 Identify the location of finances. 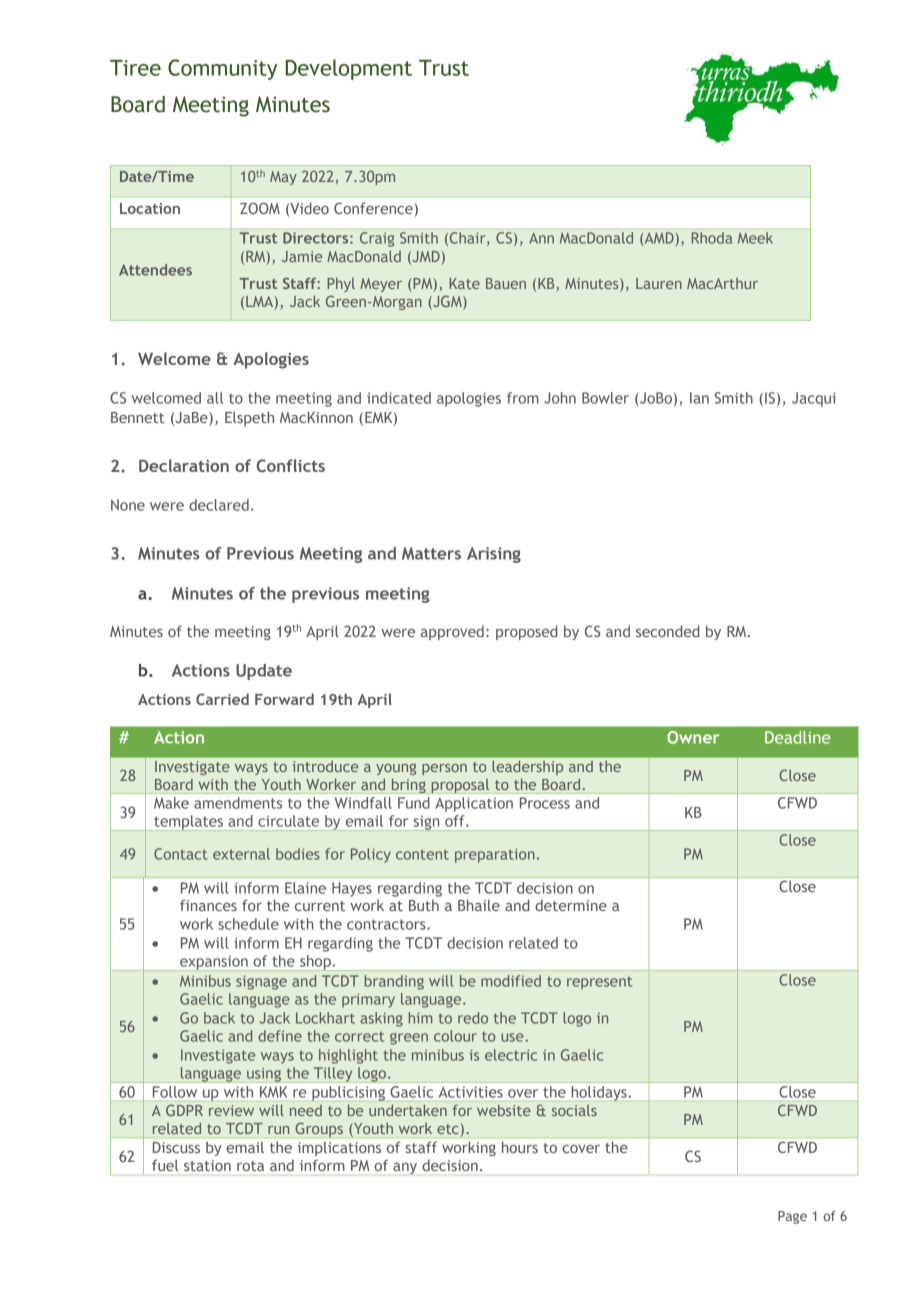
(208, 905).
